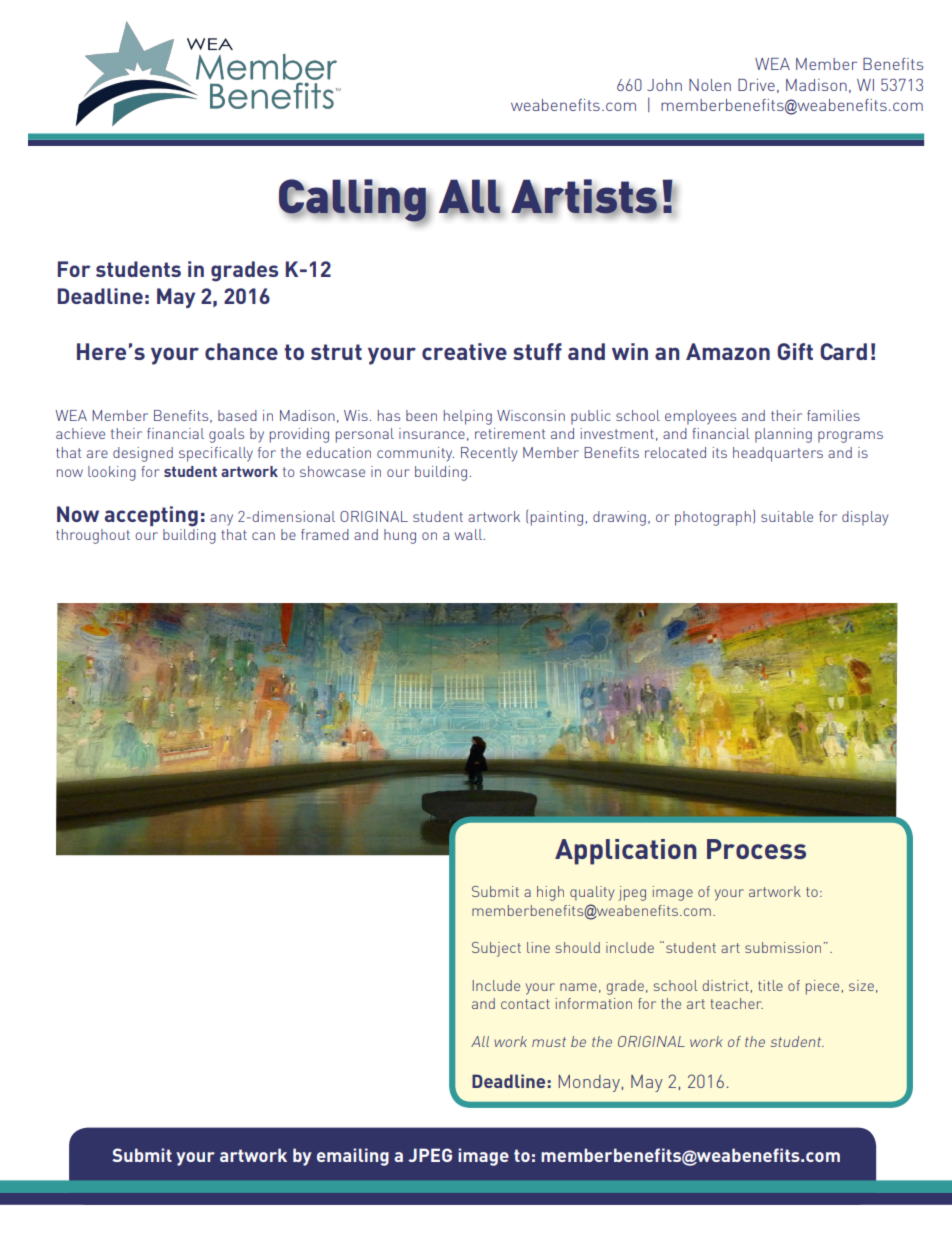 The width and height of the document is (952, 1233). Describe the element at coordinates (93, 536) in the document. I see `throughout` at that location.
